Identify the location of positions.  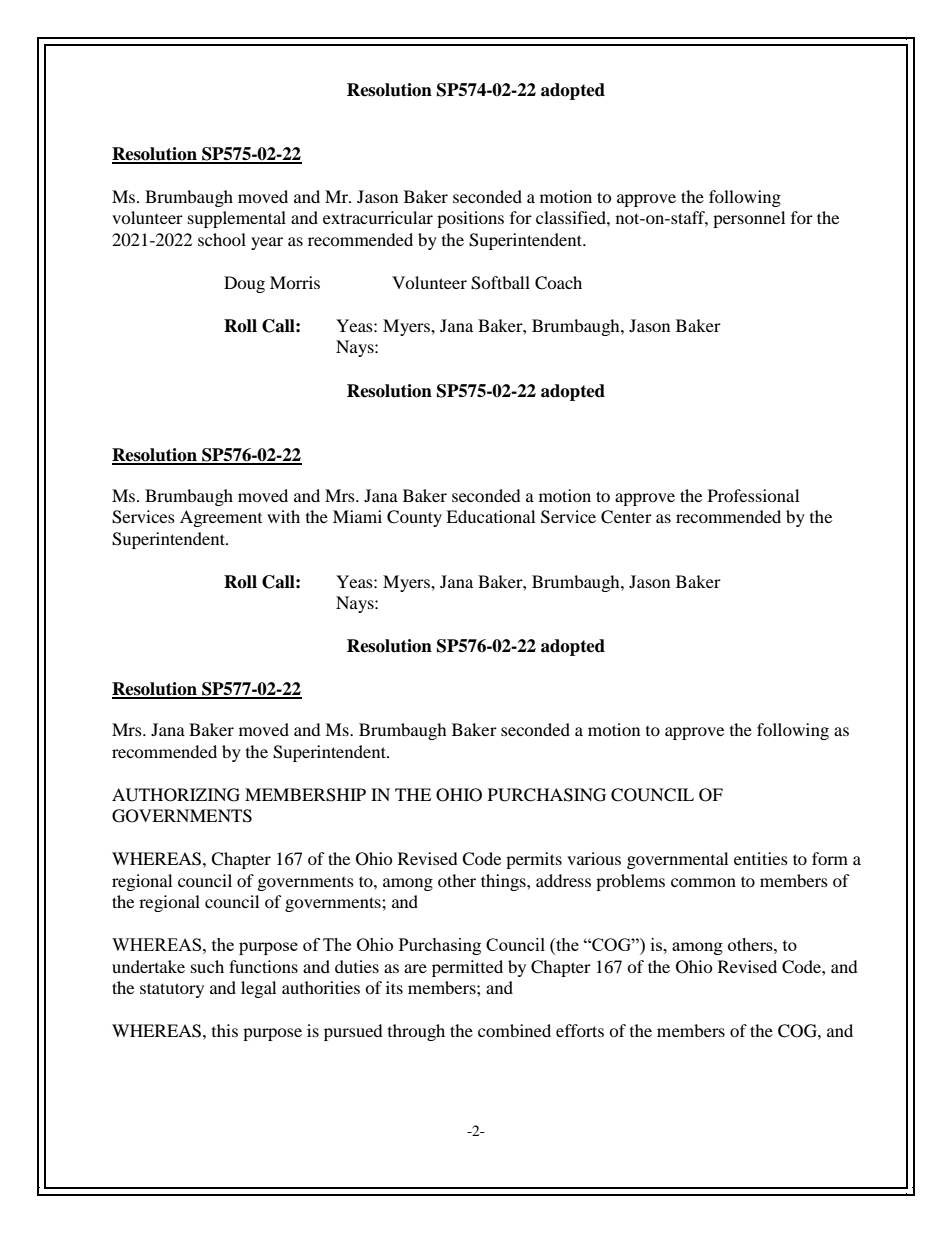
(470, 219).
